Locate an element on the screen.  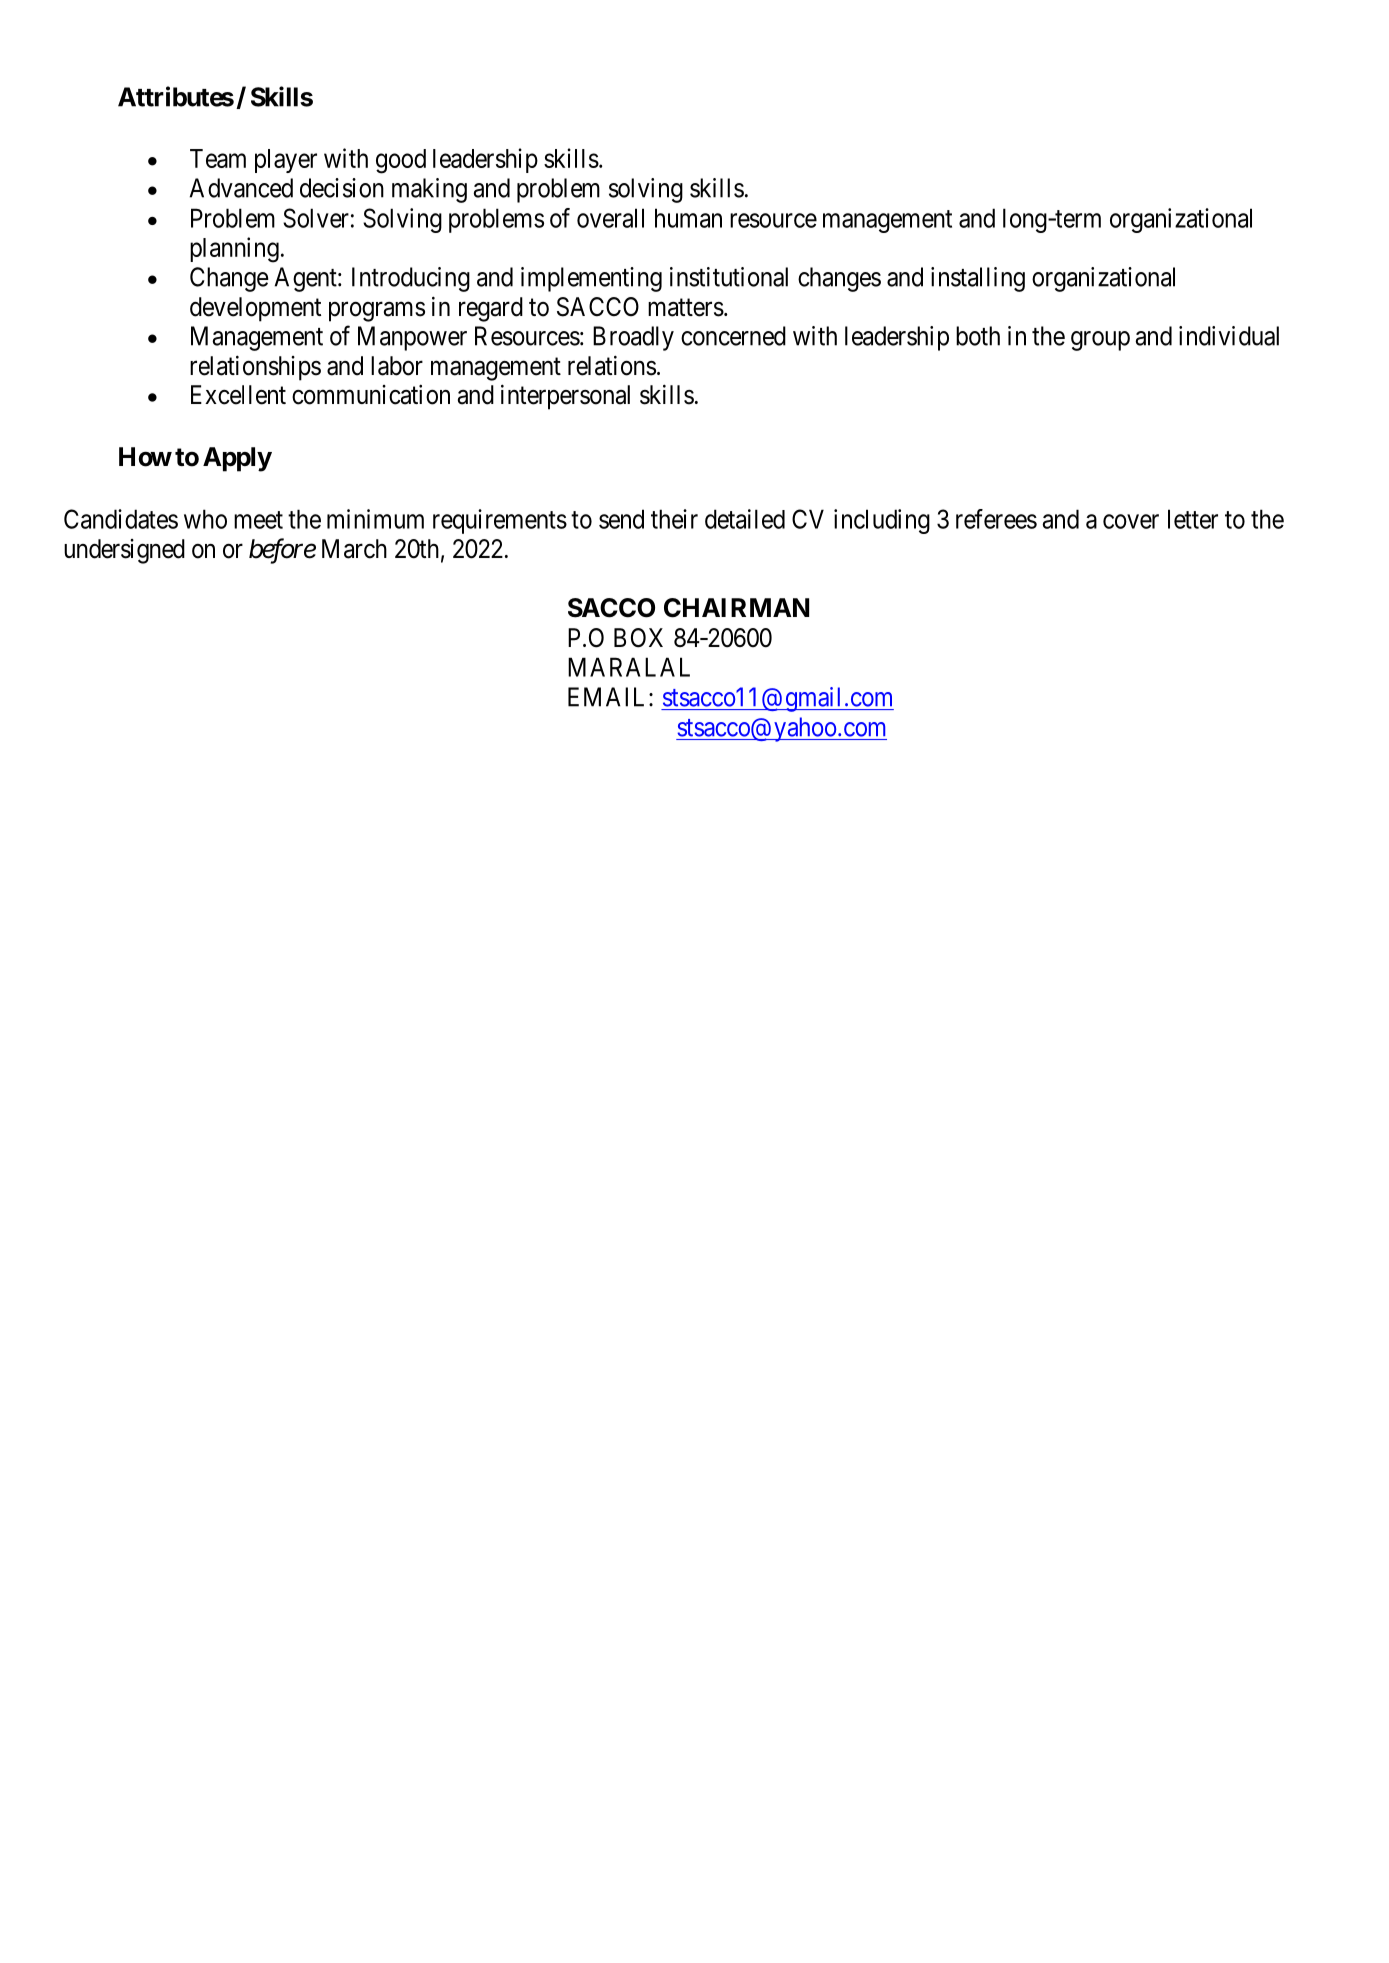
human is located at coordinates (688, 218).
